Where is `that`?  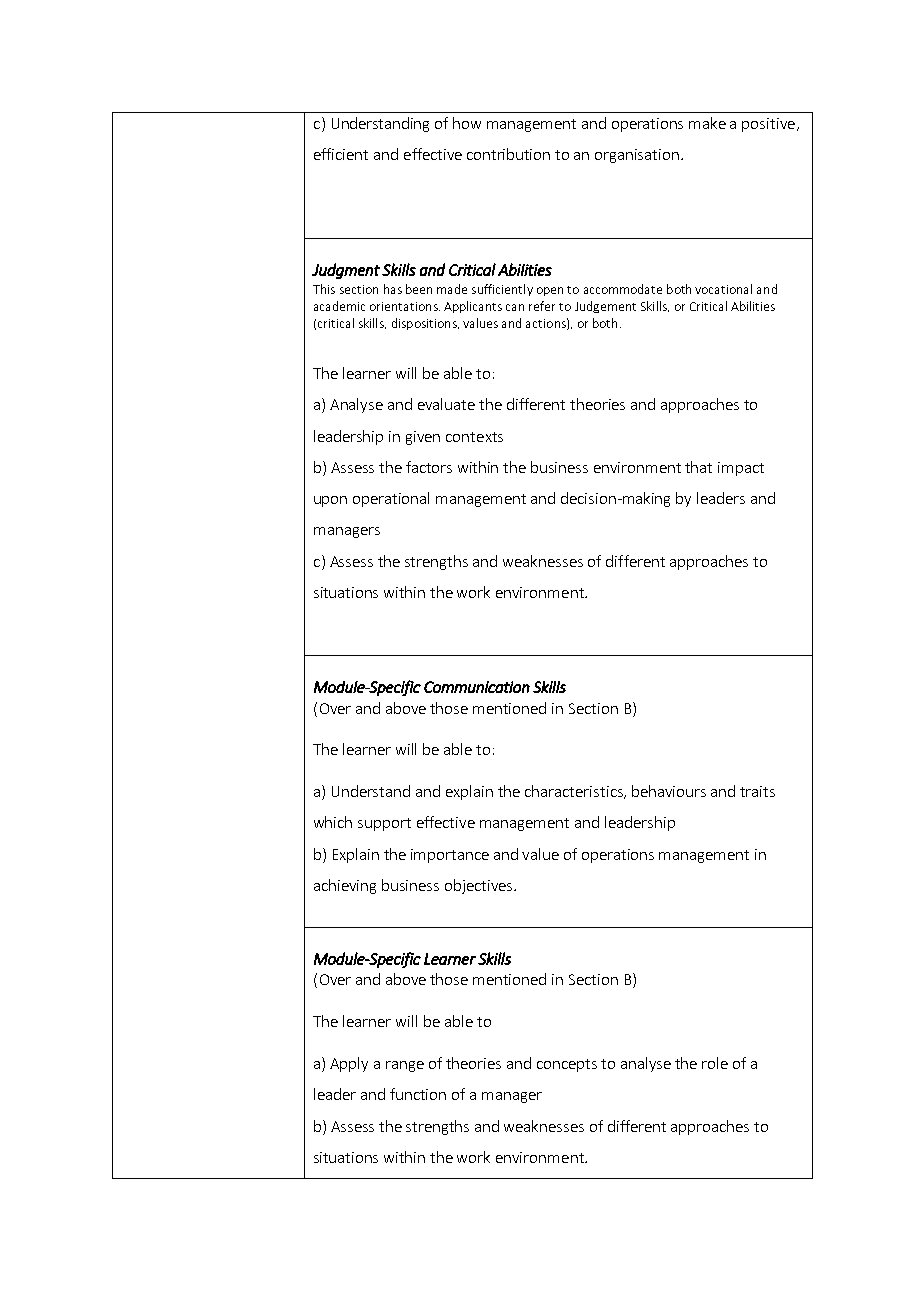 that is located at coordinates (698, 467).
